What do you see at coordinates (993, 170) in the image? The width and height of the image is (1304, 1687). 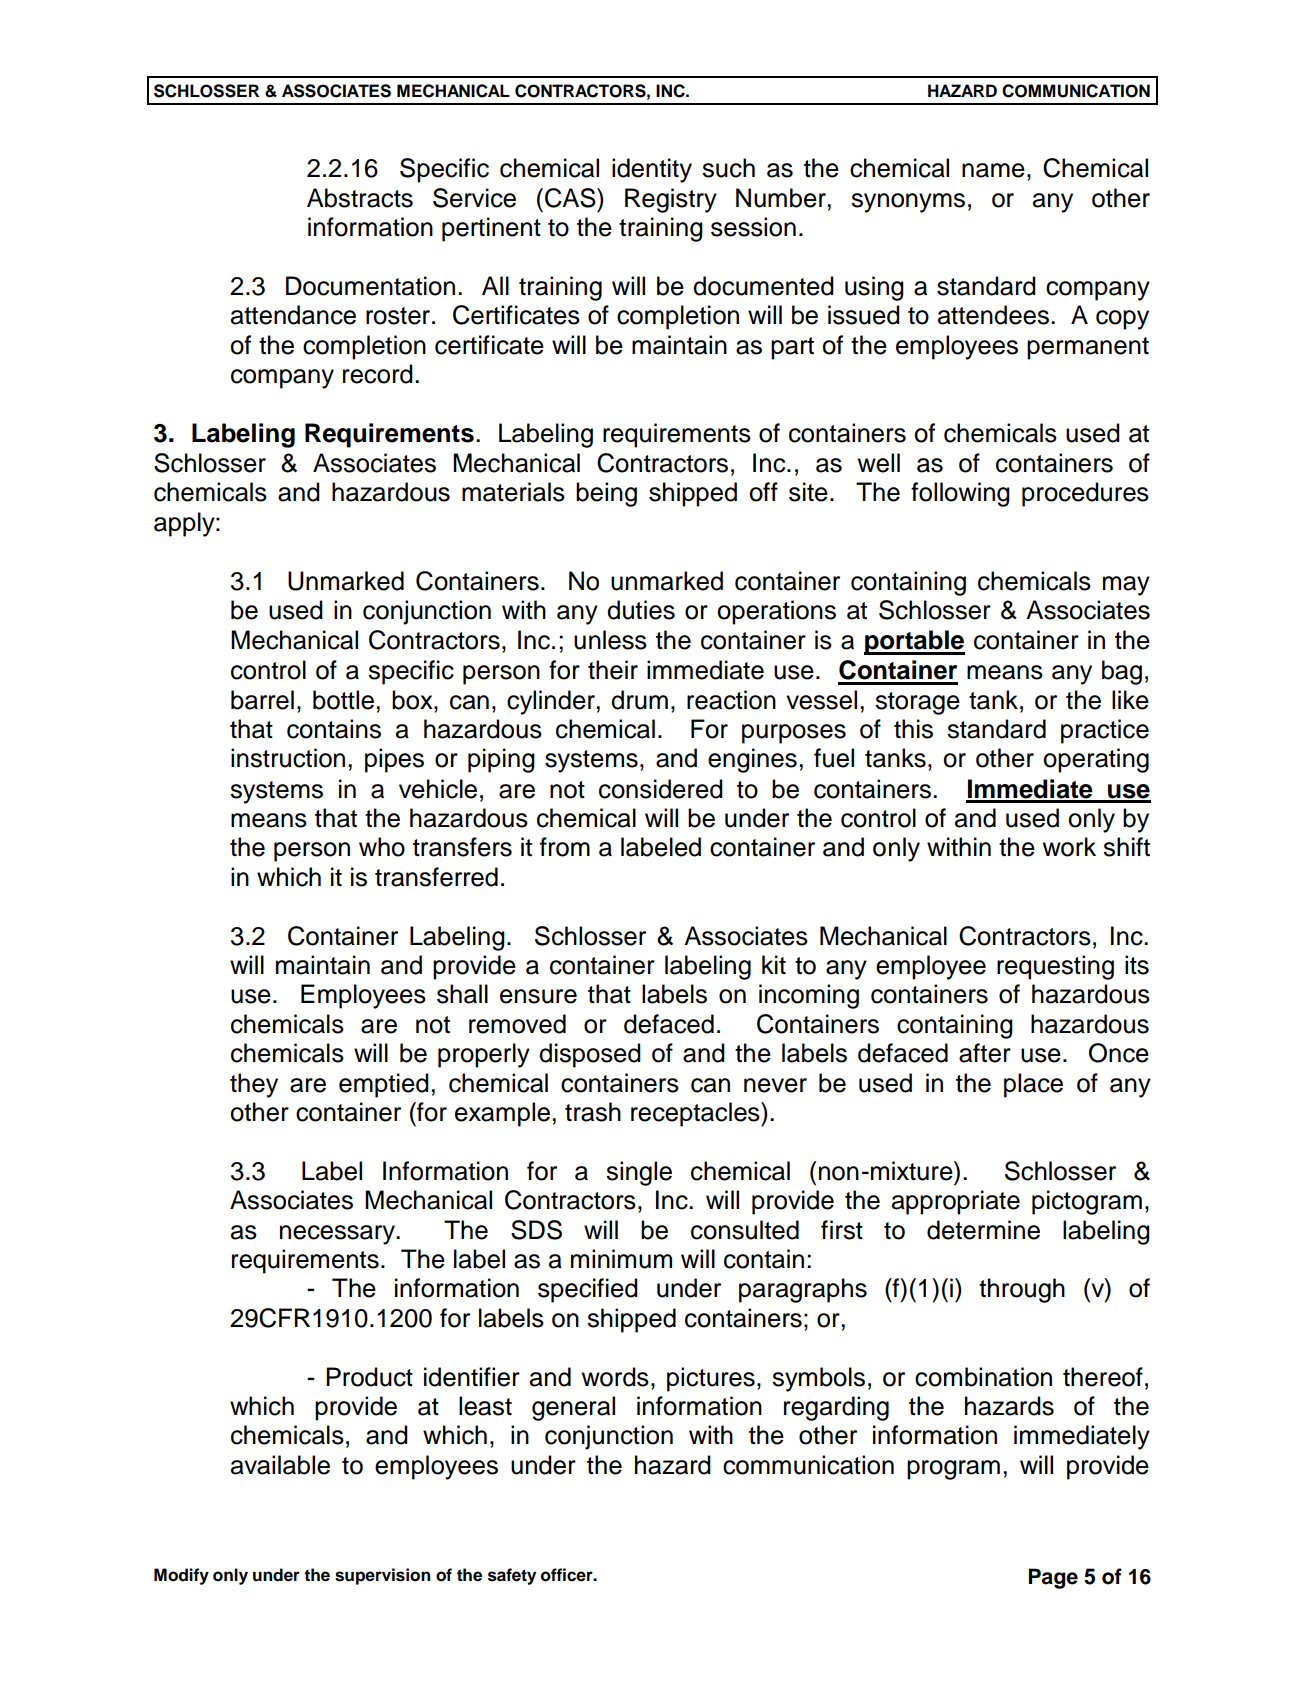 I see `name` at bounding box center [993, 170].
